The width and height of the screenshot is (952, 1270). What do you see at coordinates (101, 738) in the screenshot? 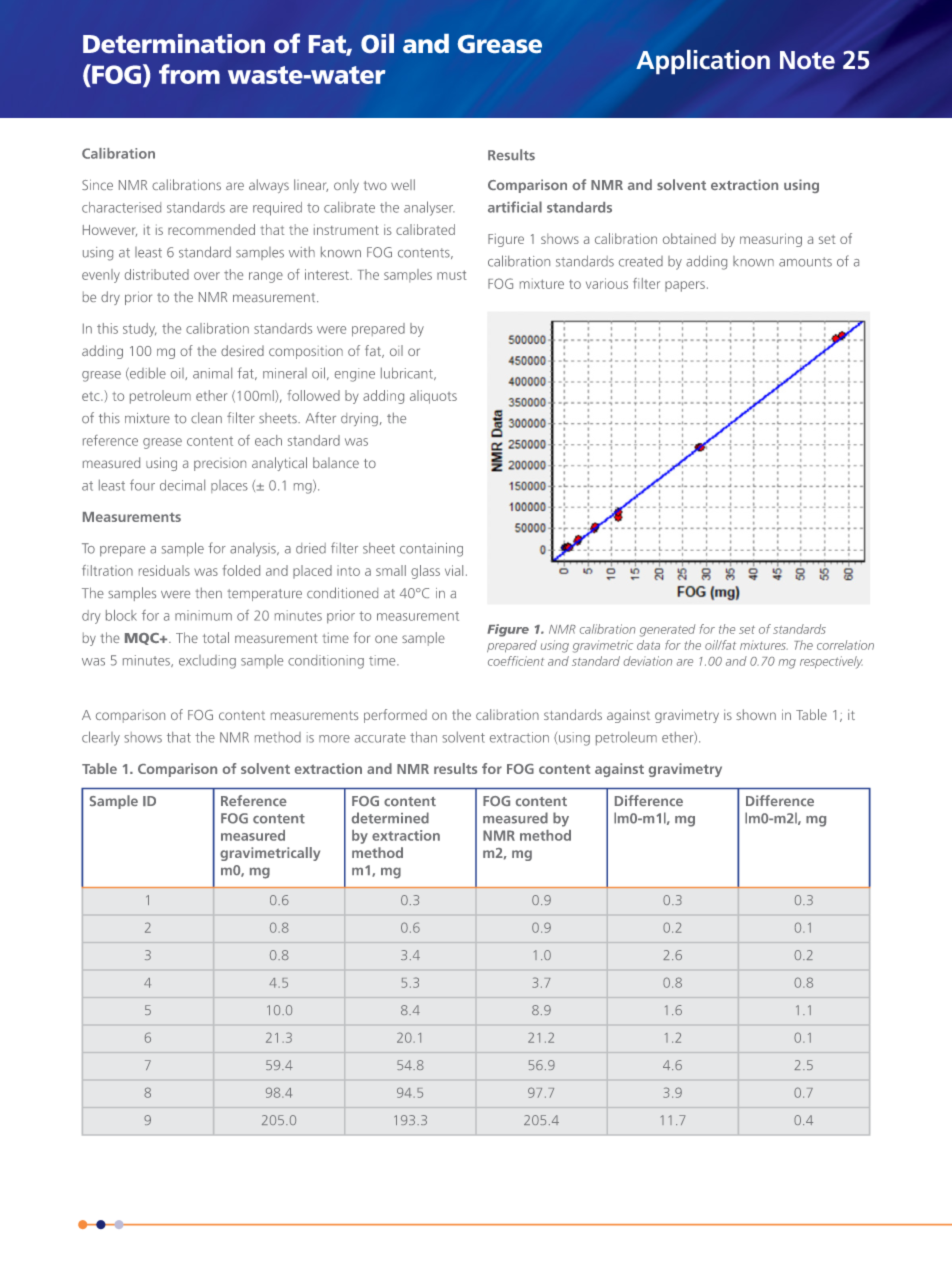
I see `clearly` at bounding box center [101, 738].
